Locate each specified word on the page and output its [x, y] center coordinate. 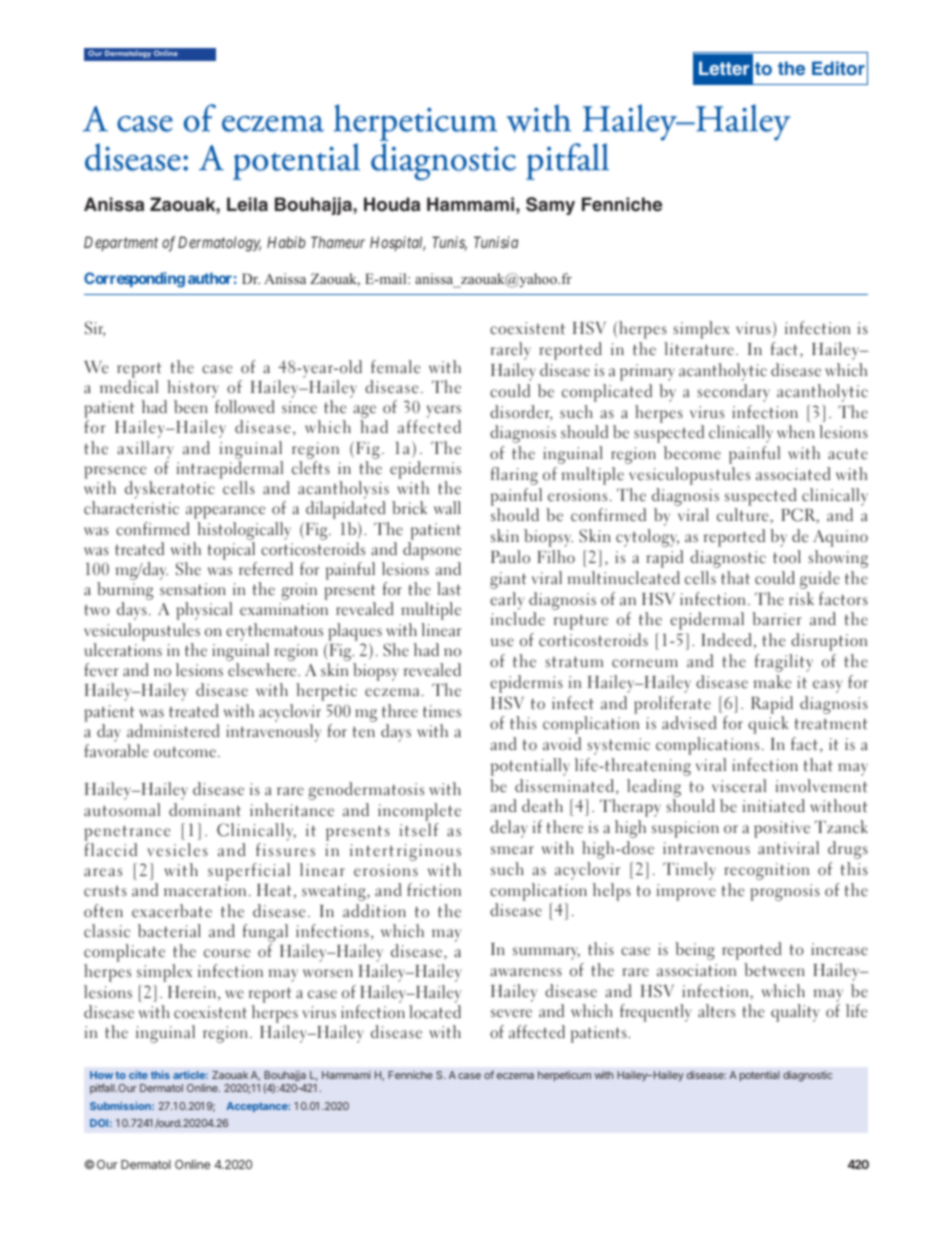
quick [768, 725]
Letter [724, 68]
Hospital [398, 243]
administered [173, 731]
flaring [514, 476]
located [435, 1012]
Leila [247, 204]
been [191, 407]
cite [138, 1075]
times [442, 711]
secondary [733, 393]
